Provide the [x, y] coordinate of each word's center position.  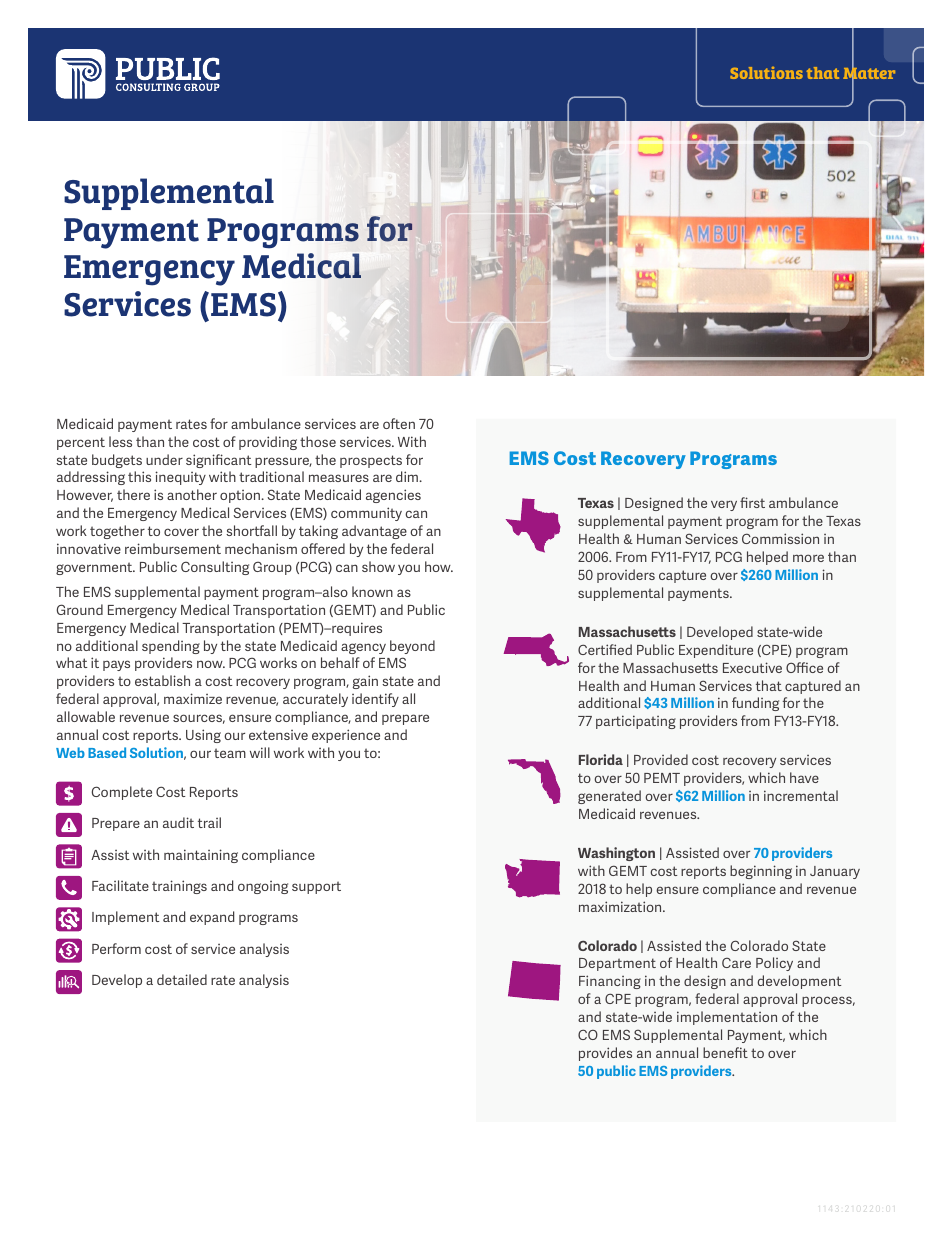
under [164, 459]
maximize [193, 698]
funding [755, 704]
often [399, 423]
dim [408, 476]
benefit [725, 1052]
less [120, 441]
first [752, 502]
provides [605, 1054]
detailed [182, 979]
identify [375, 700]
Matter [869, 74]
